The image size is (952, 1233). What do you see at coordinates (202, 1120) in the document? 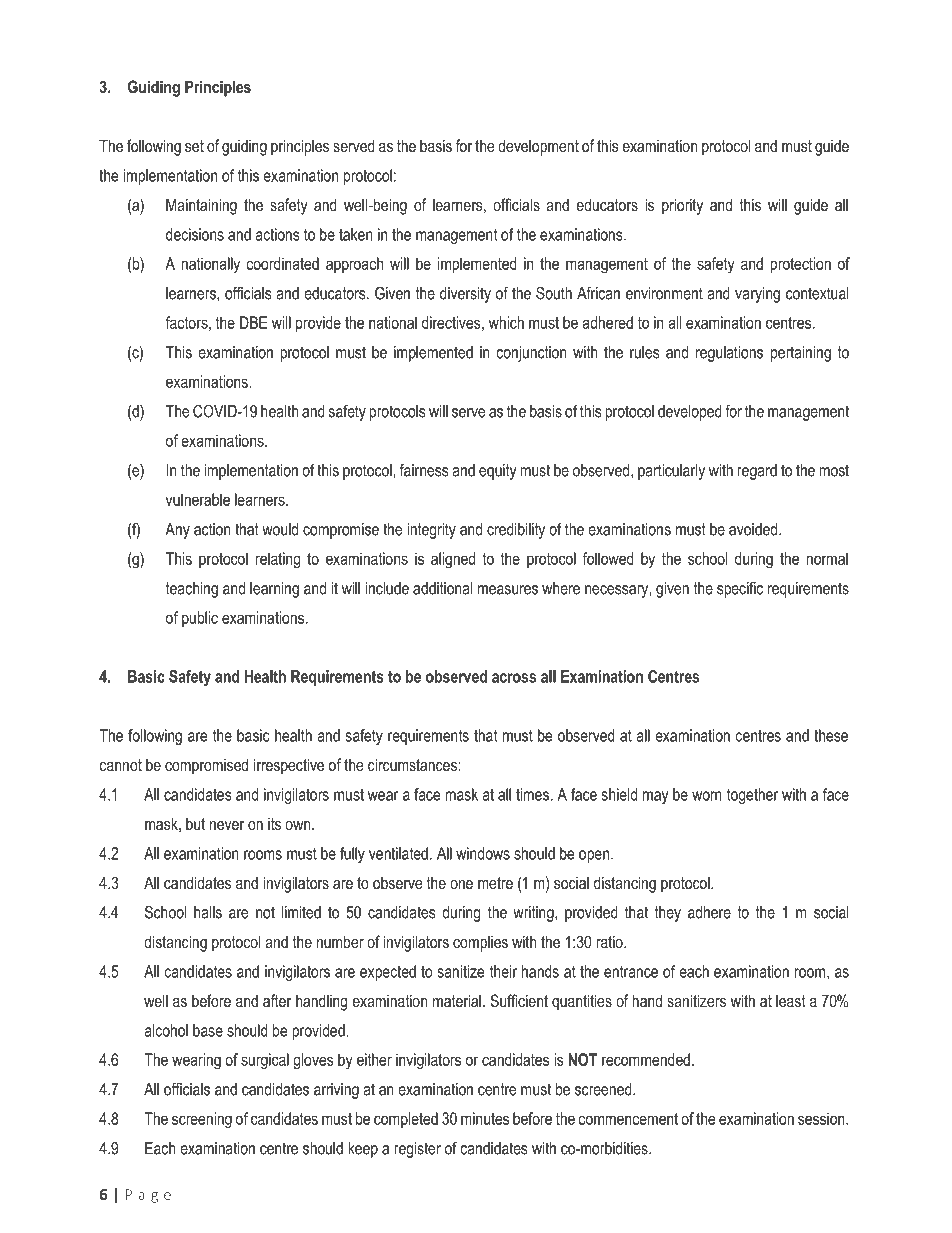
I see `screening` at bounding box center [202, 1120].
